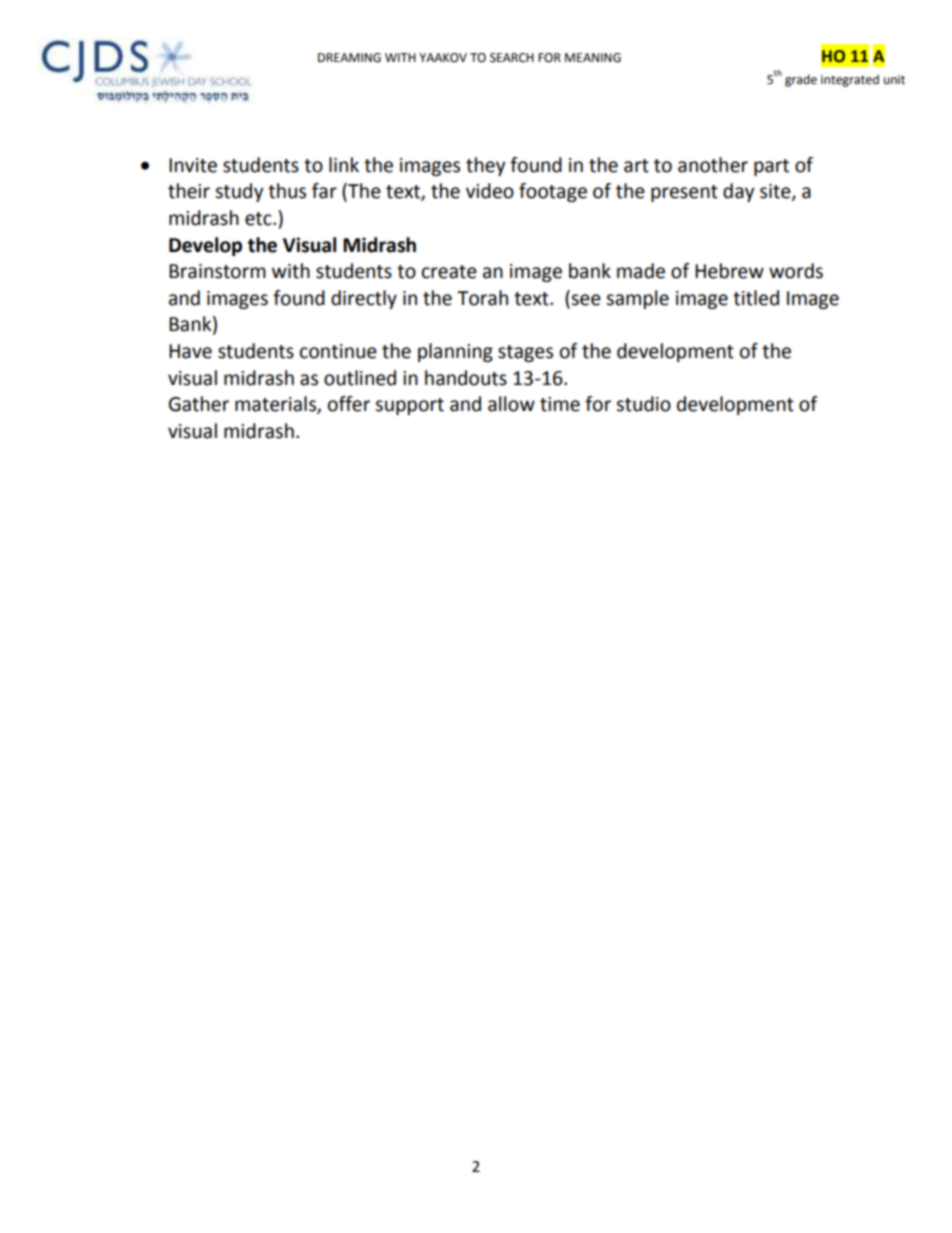 The height and width of the screenshot is (1233, 952). Describe the element at coordinates (349, 58) in the screenshot. I see `DREAMING` at that location.
